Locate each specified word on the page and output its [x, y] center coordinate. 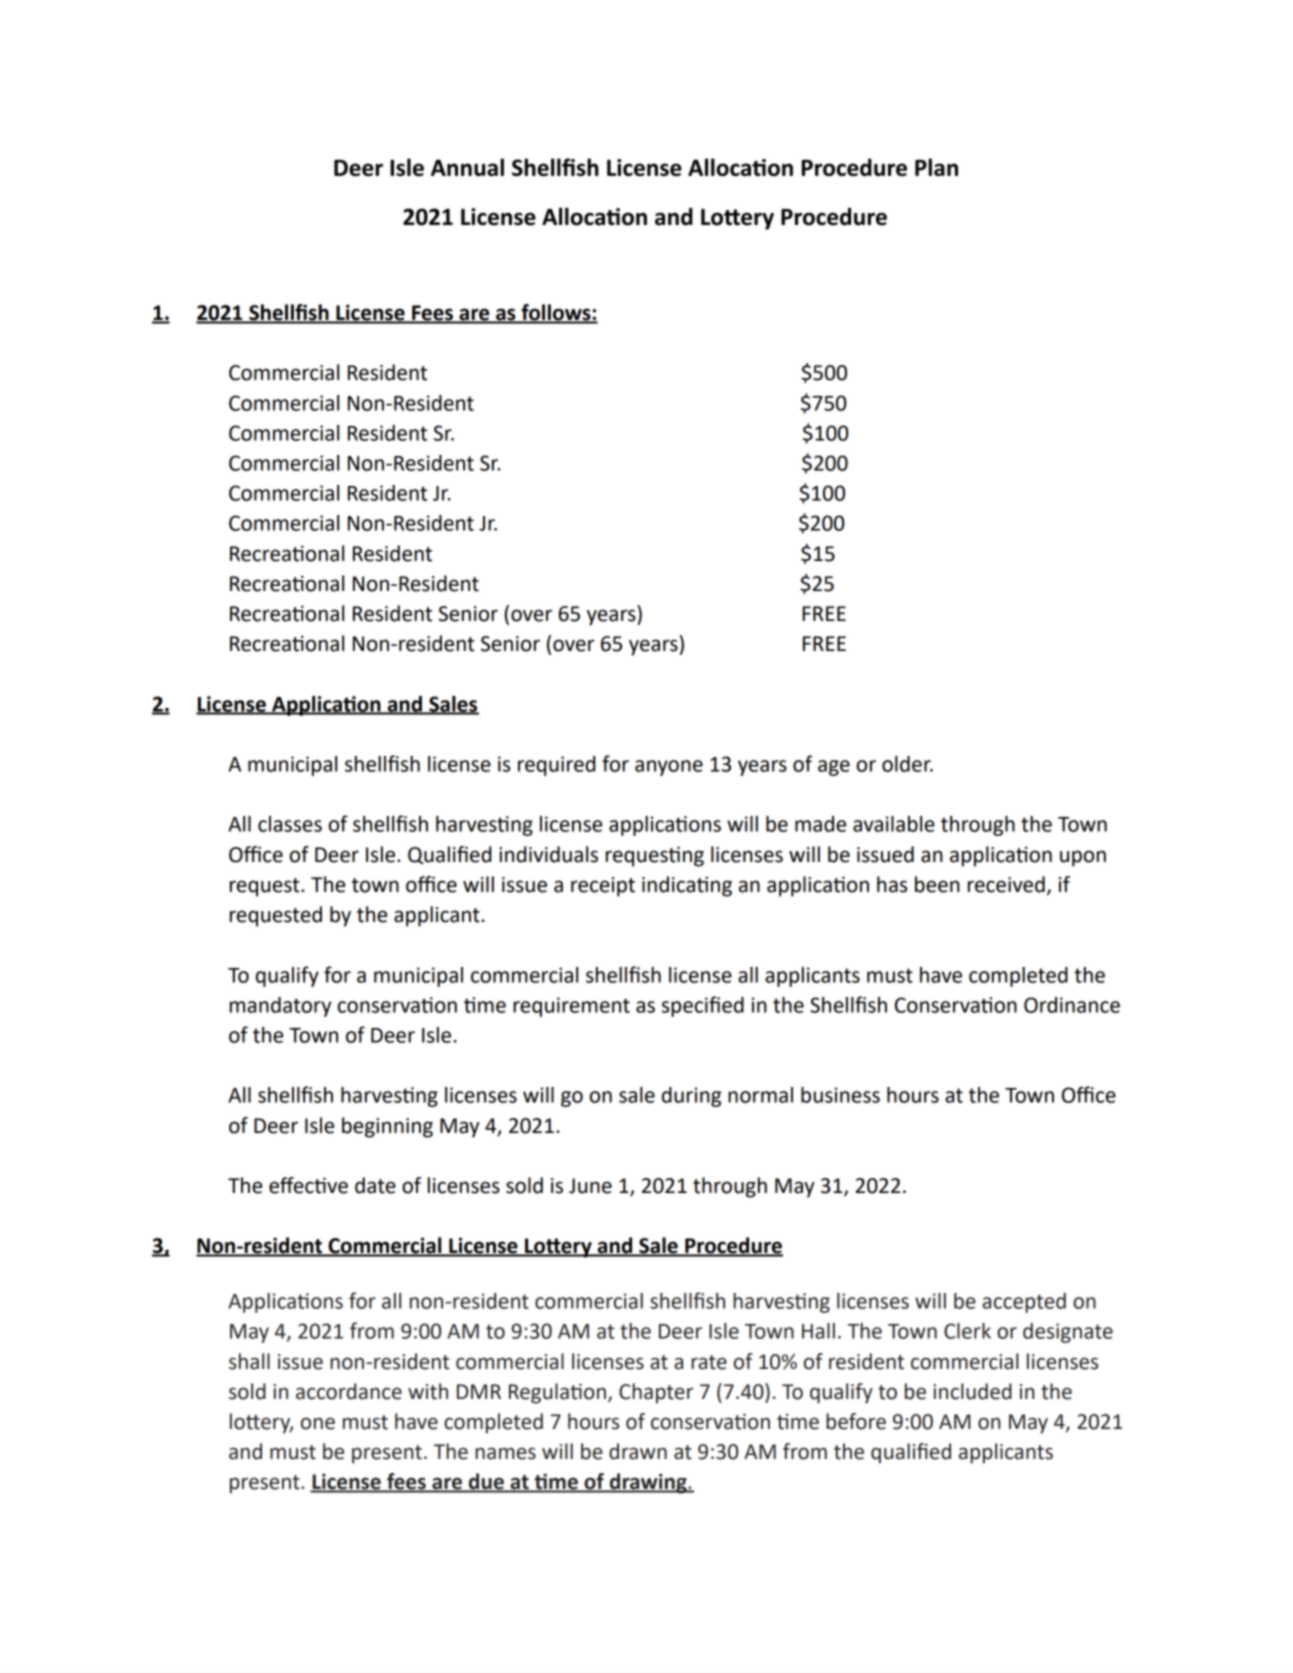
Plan [936, 167]
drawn [638, 1451]
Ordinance [1072, 1005]
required [556, 766]
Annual [467, 167]
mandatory [280, 1007]
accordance [349, 1391]
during [691, 1097]
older [907, 764]
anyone [669, 768]
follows [556, 313]
